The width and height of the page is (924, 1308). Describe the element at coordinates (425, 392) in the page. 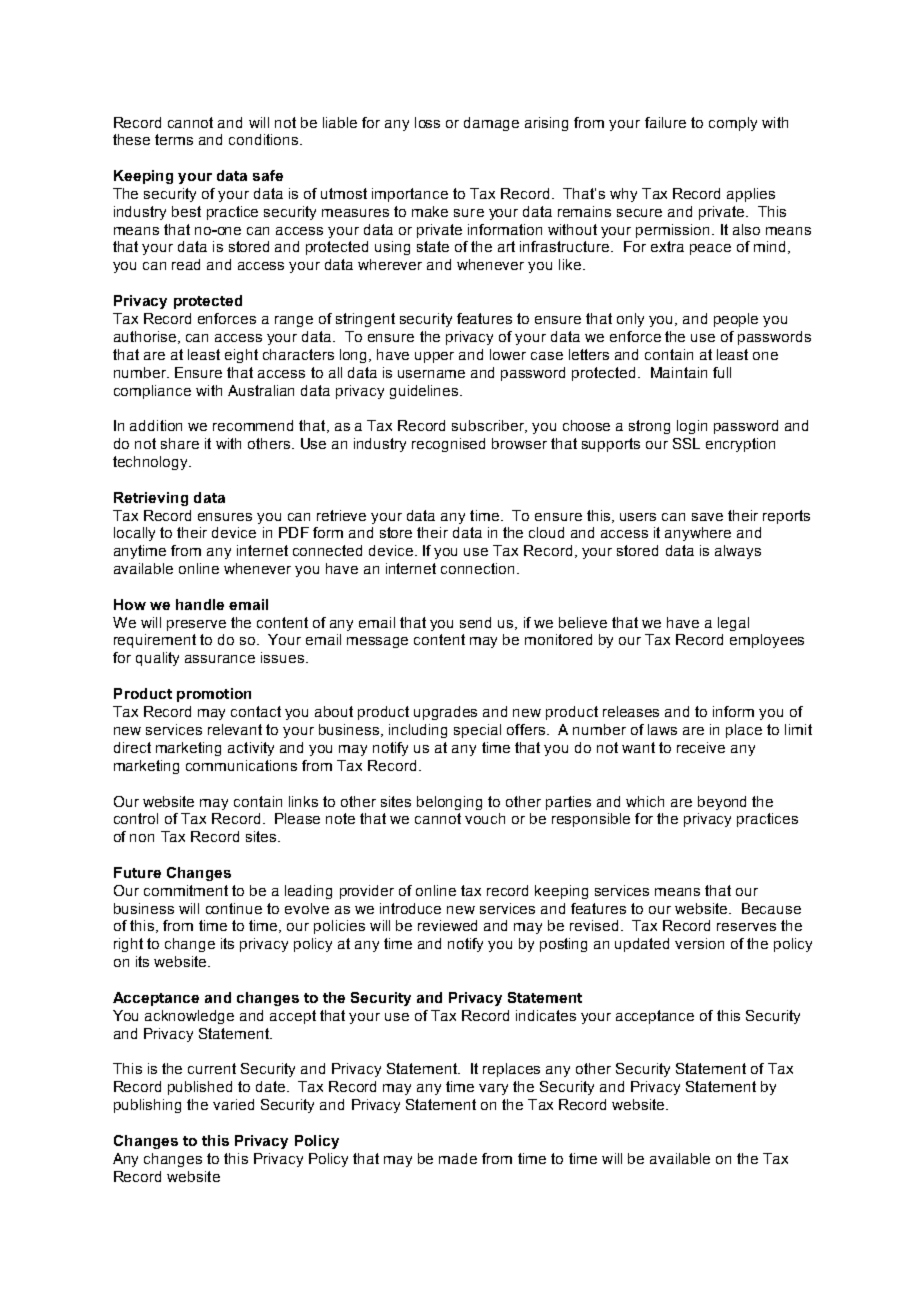

I see `guidelines` at that location.
